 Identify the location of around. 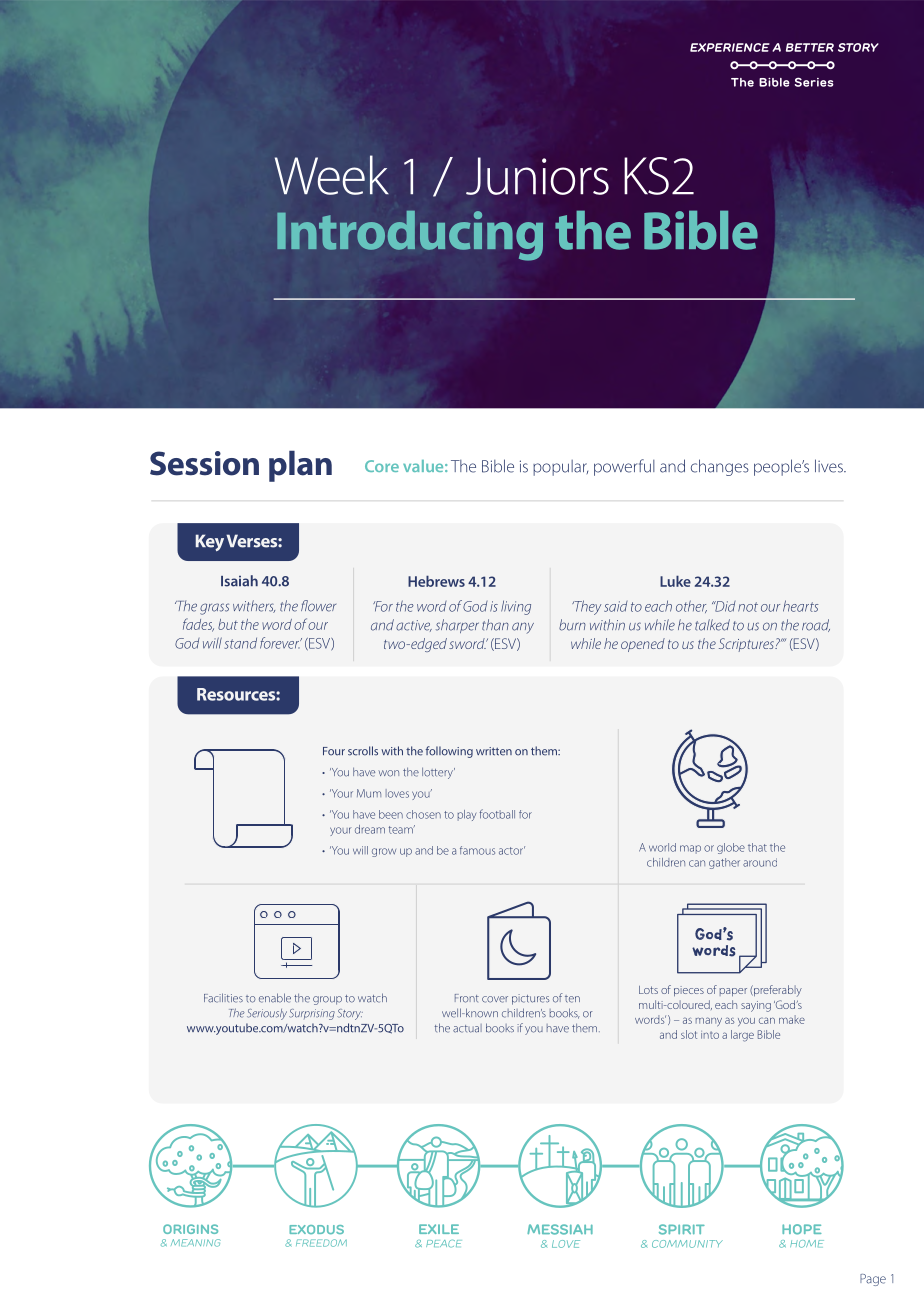
(760, 862).
